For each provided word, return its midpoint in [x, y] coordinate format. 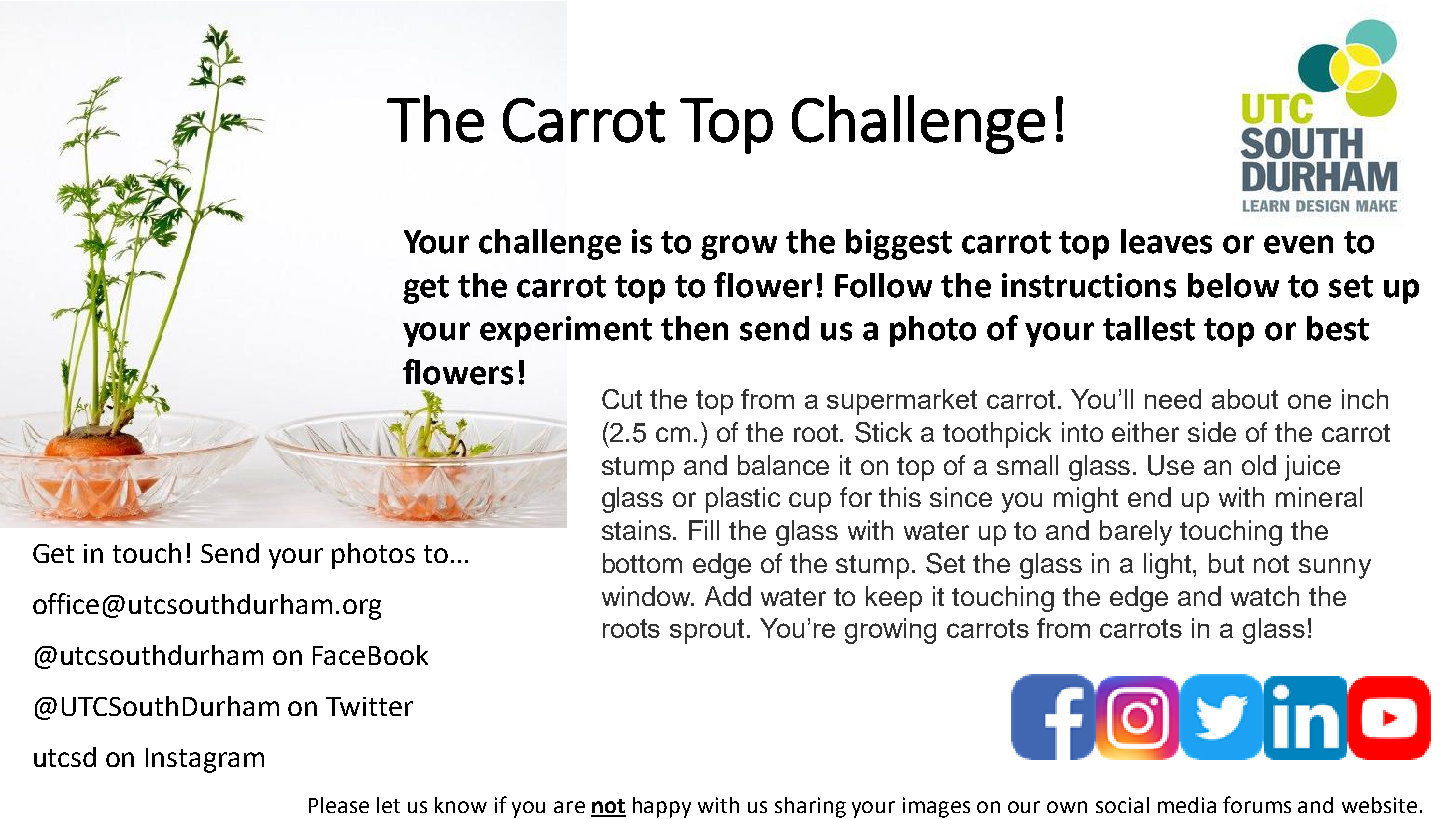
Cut [622, 399]
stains [638, 530]
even [1298, 244]
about [1245, 399]
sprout [707, 631]
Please [339, 805]
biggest [899, 244]
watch [1265, 596]
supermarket [902, 402]
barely [1136, 533]
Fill [704, 530]
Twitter [369, 706]
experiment [566, 331]
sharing [810, 807]
